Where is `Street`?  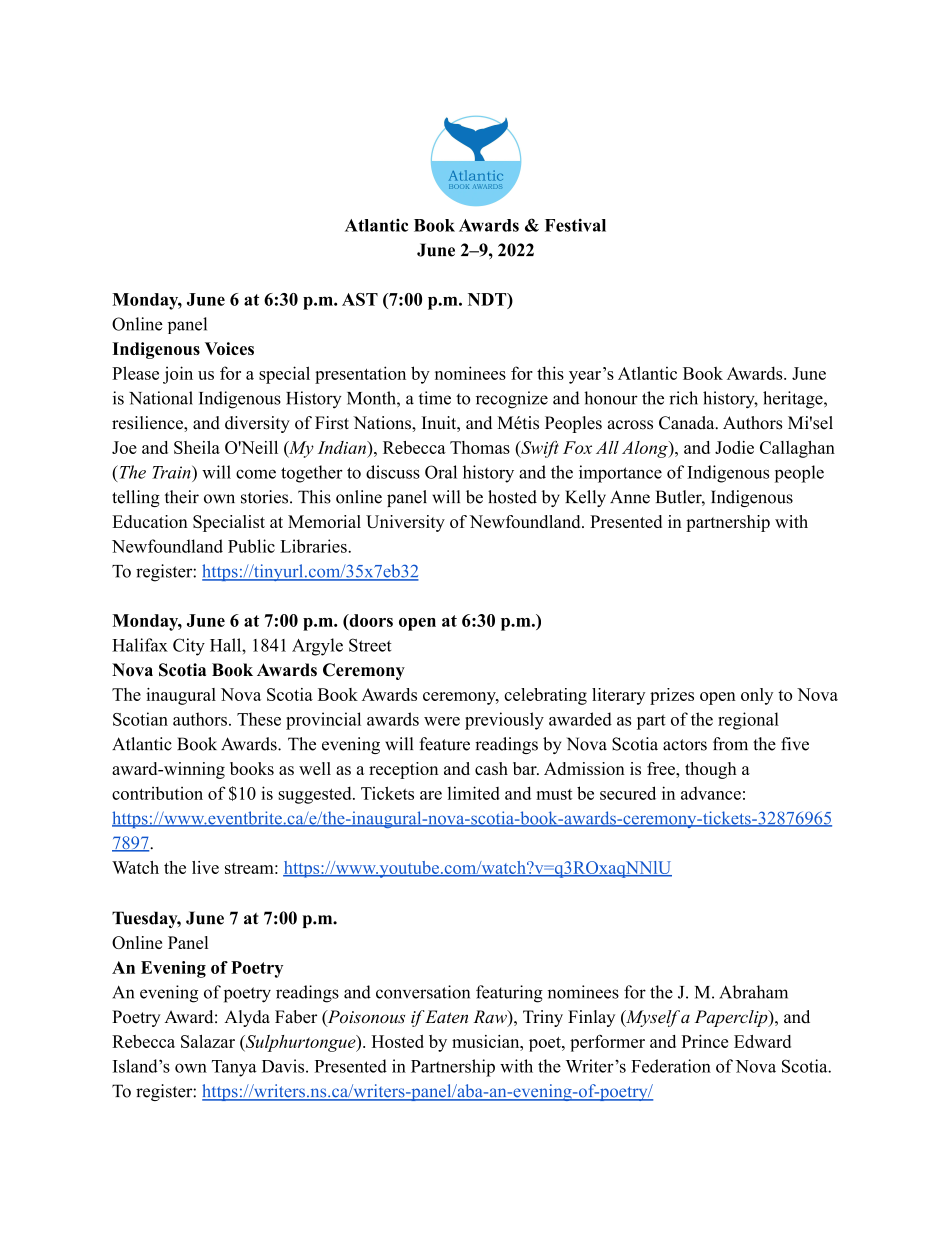
Street is located at coordinates (370, 645).
